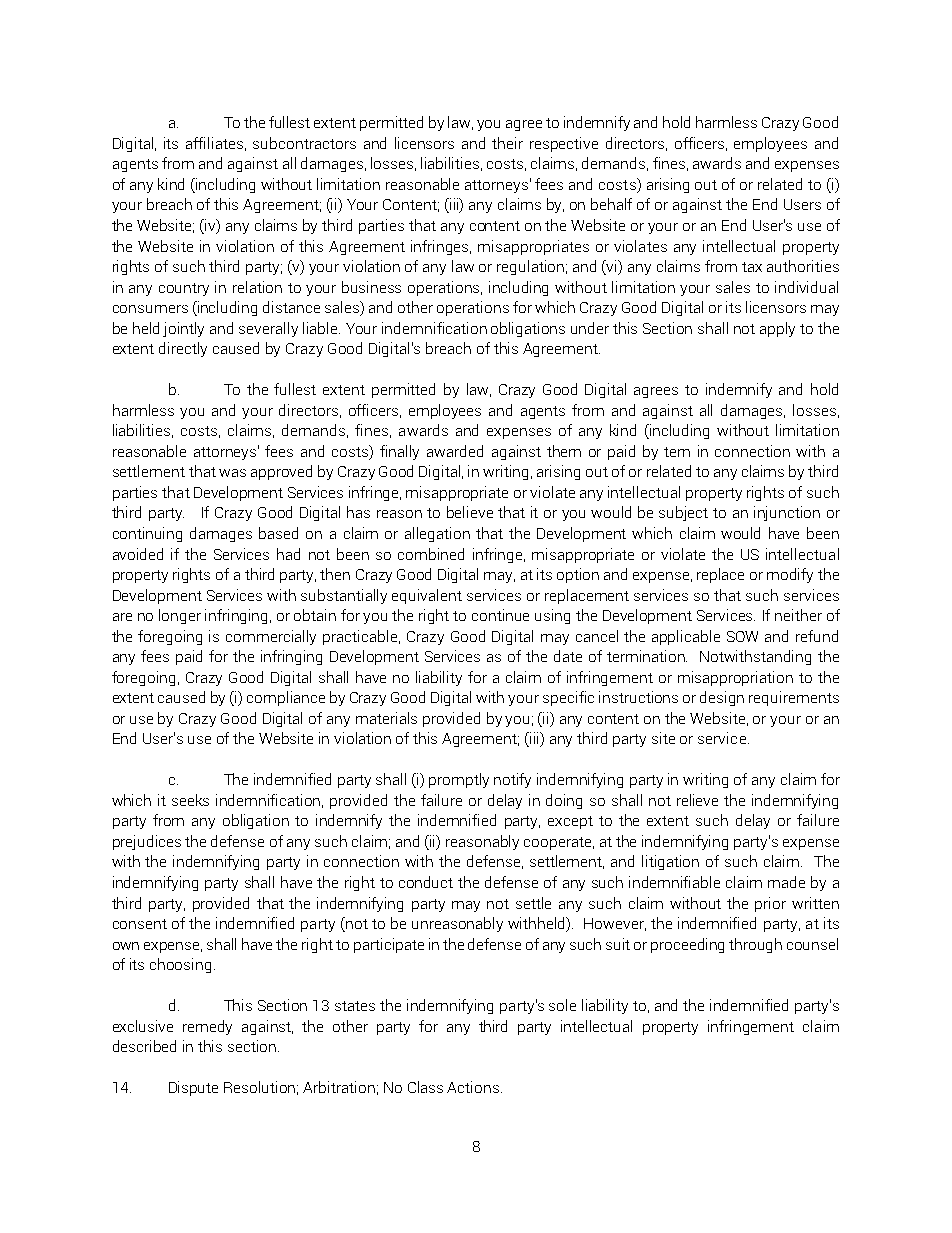  Describe the element at coordinates (677, 452) in the page. I see `tem` at that location.
